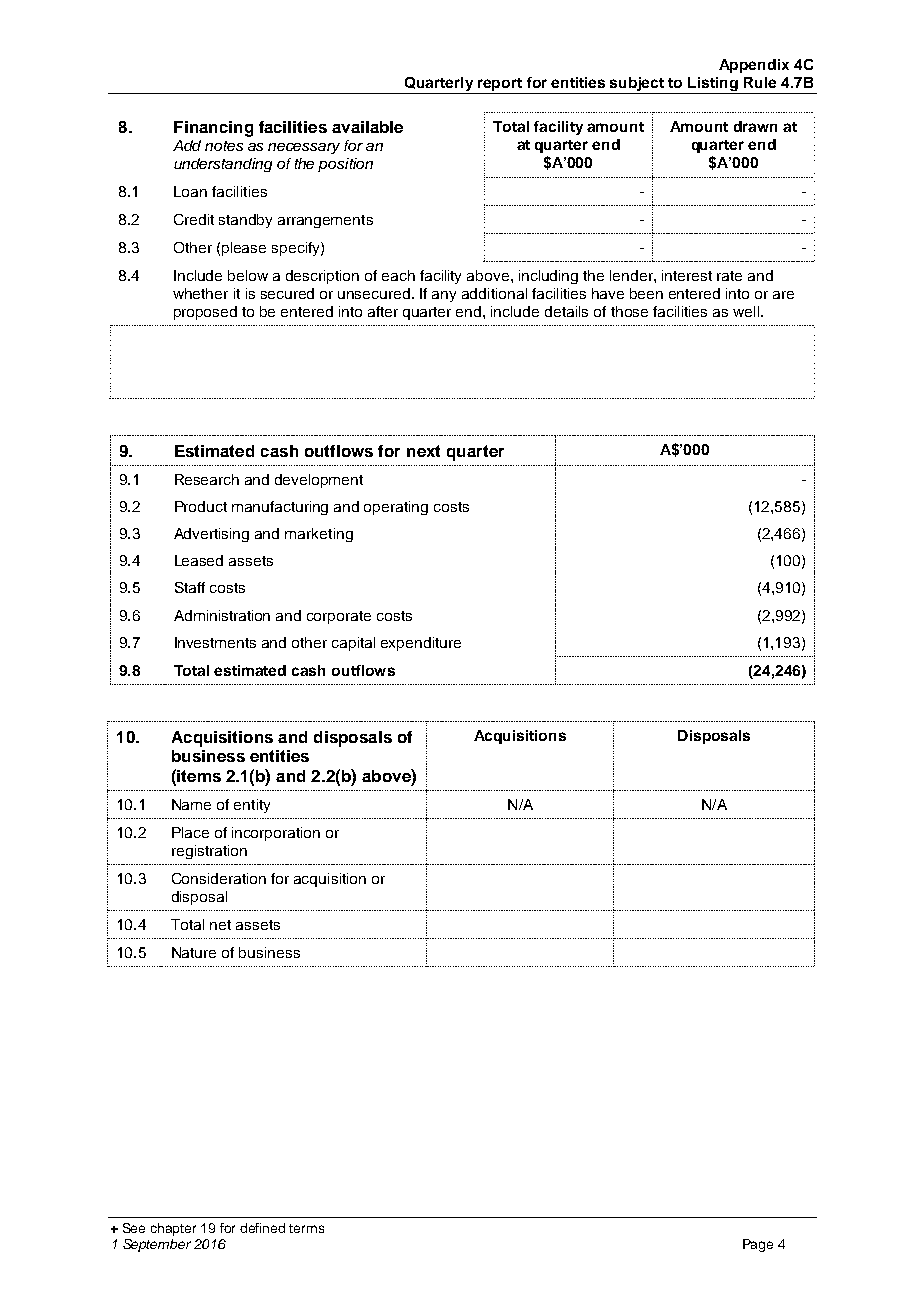 This screenshot has width=924, height=1308. I want to click on Listing, so click(714, 85).
